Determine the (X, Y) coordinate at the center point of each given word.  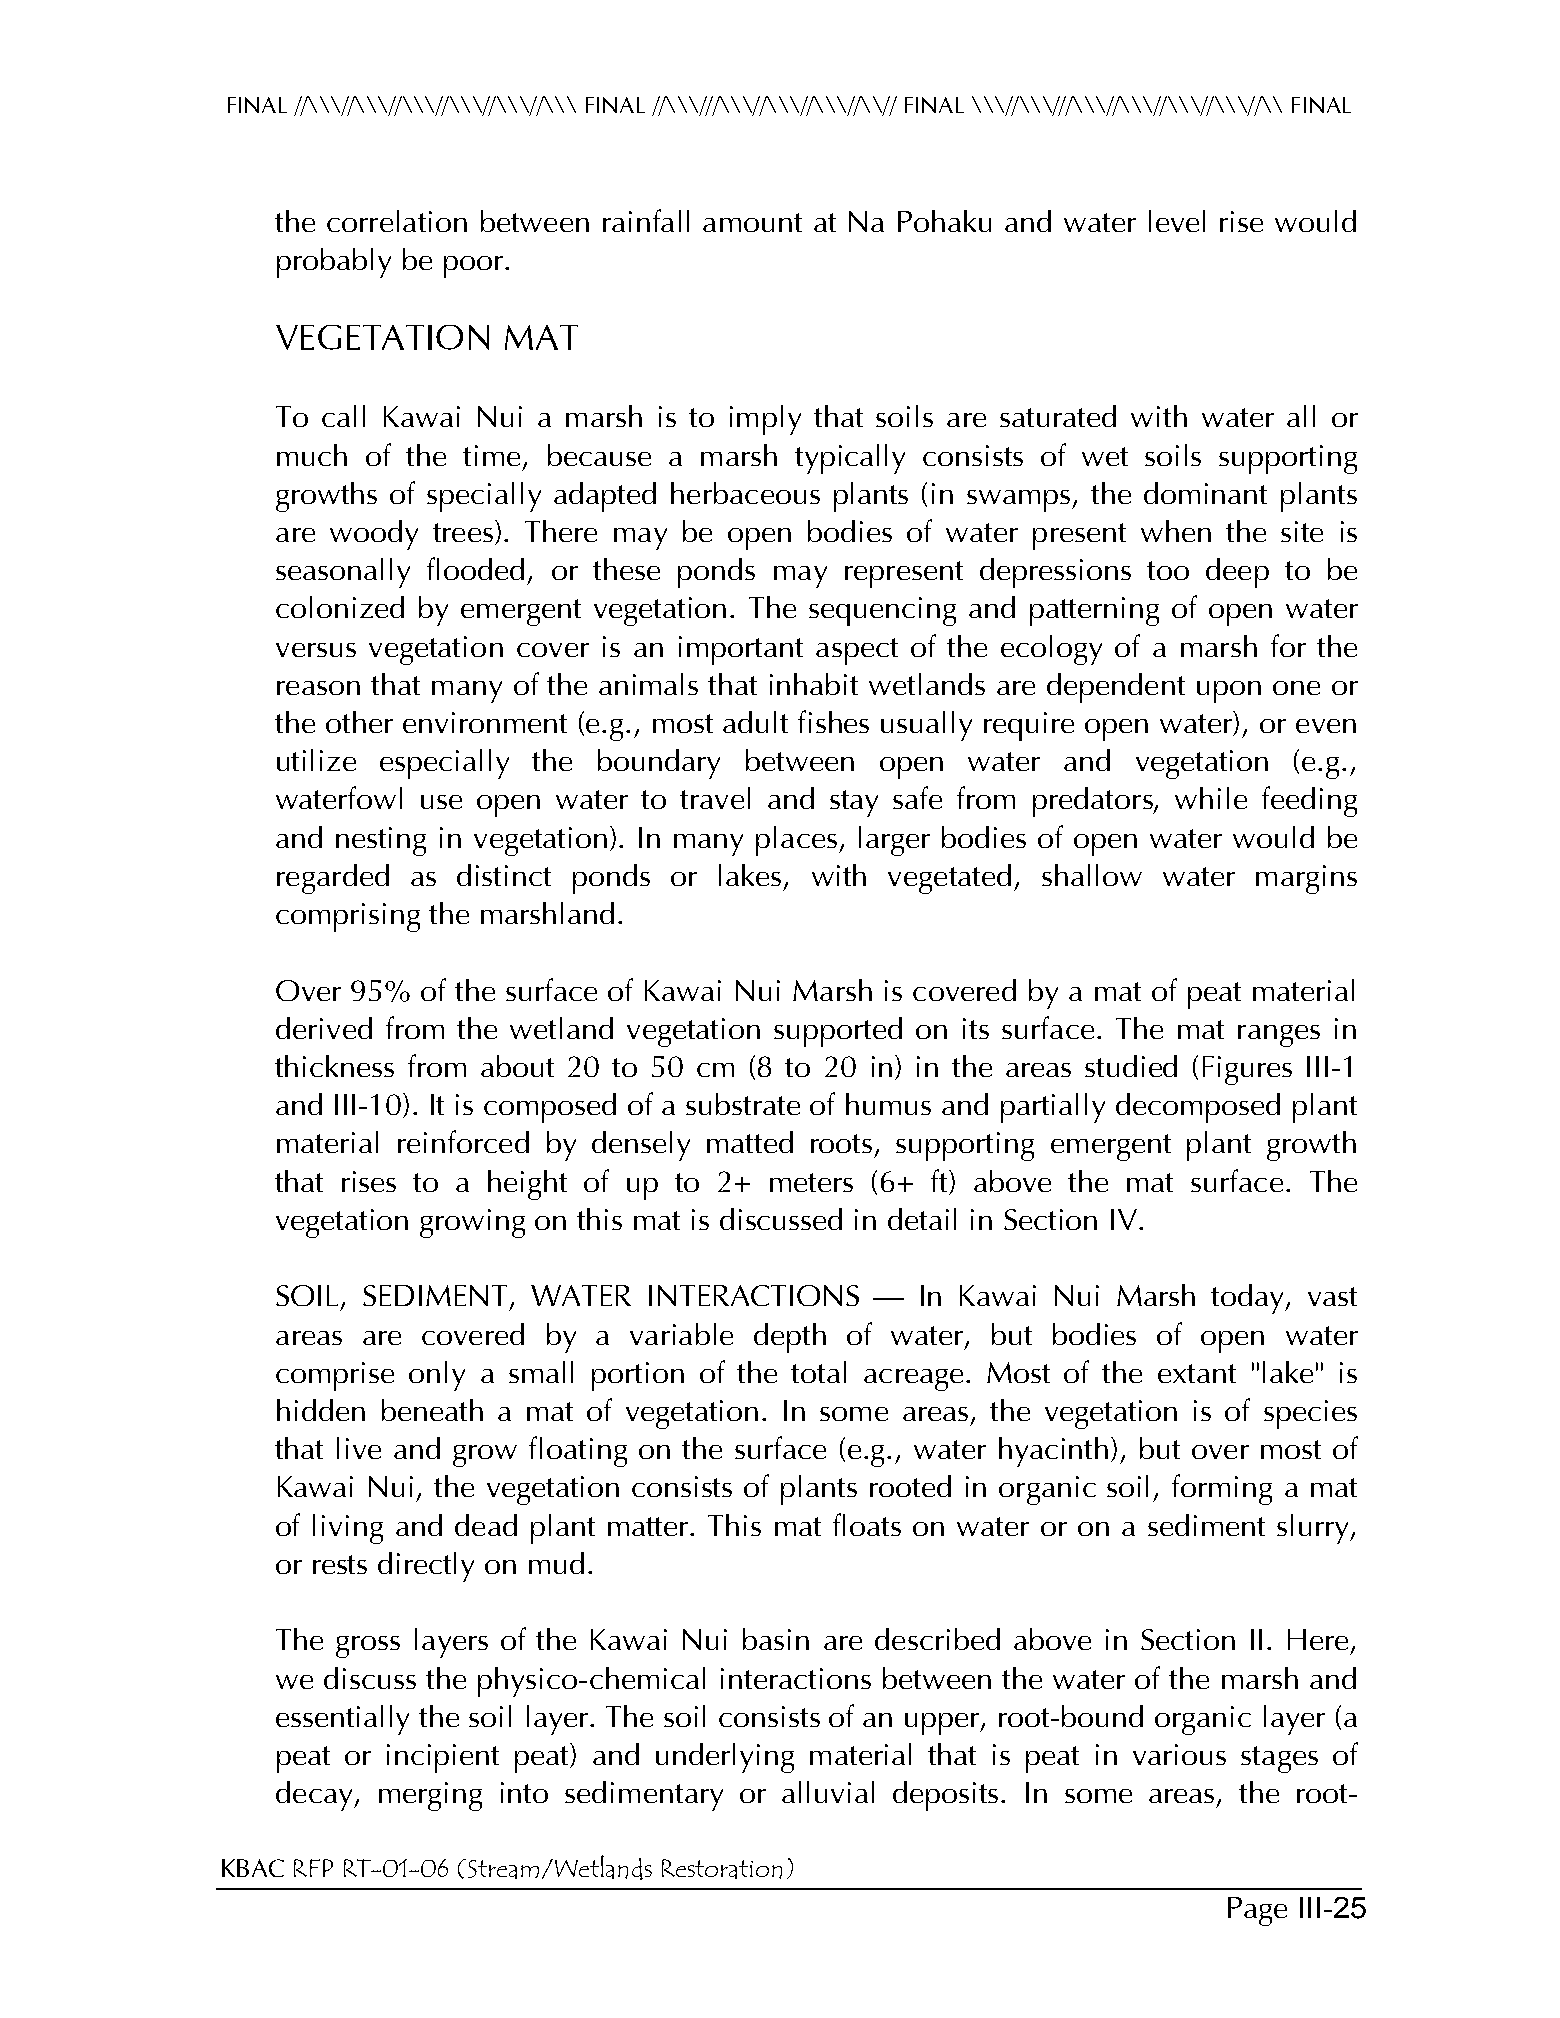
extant (1197, 1373)
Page (1257, 1911)
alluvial (828, 1792)
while (1211, 798)
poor (473, 267)
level (1177, 221)
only (437, 1376)
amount (752, 222)
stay (854, 803)
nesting (381, 841)
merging (430, 1796)
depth (790, 1338)
